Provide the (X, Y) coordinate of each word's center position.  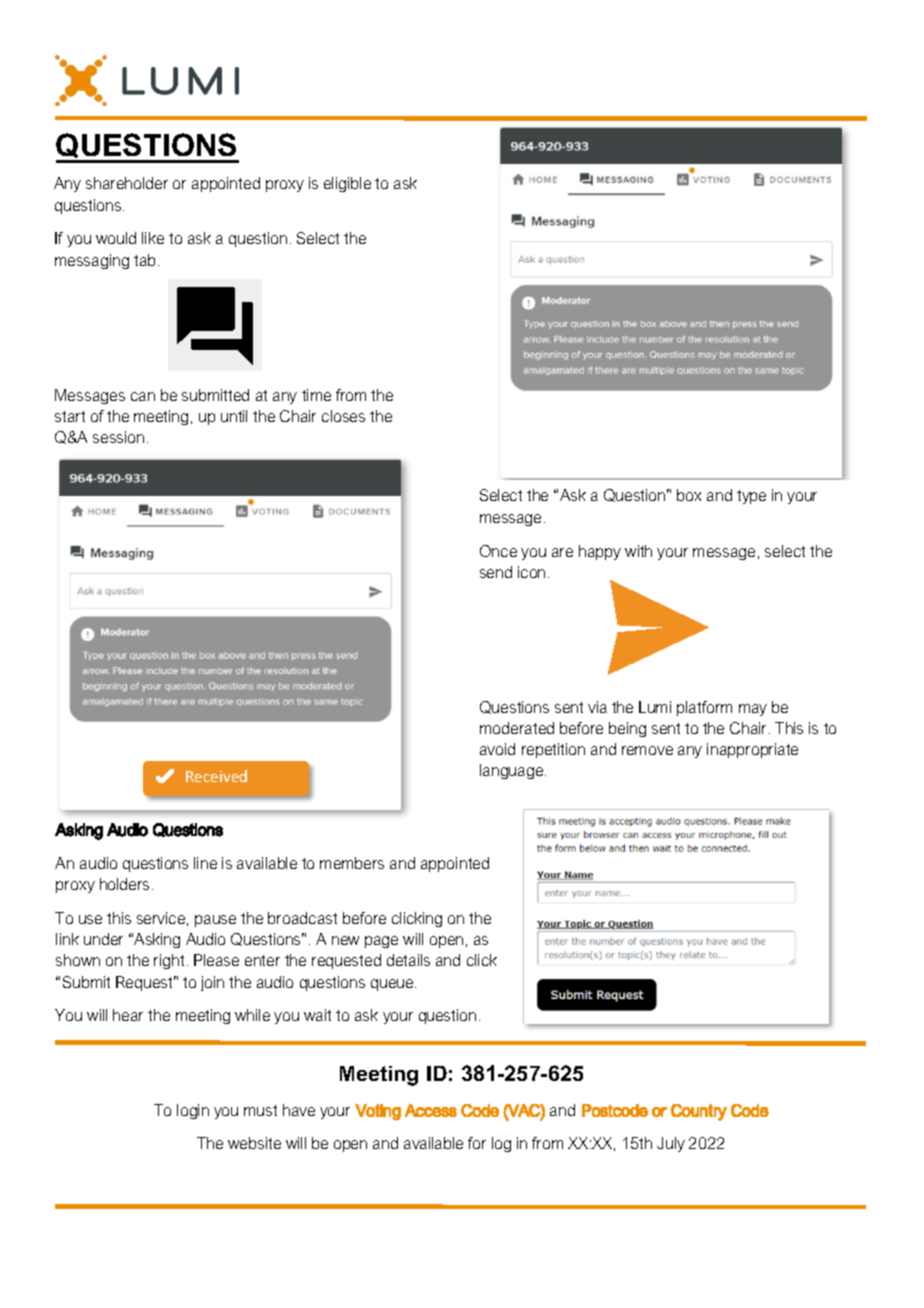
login (193, 1111)
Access (431, 1110)
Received (216, 776)
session (118, 437)
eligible (347, 184)
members (352, 863)
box (689, 495)
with (638, 551)
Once (498, 551)
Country (699, 1112)
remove (647, 750)
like (153, 238)
